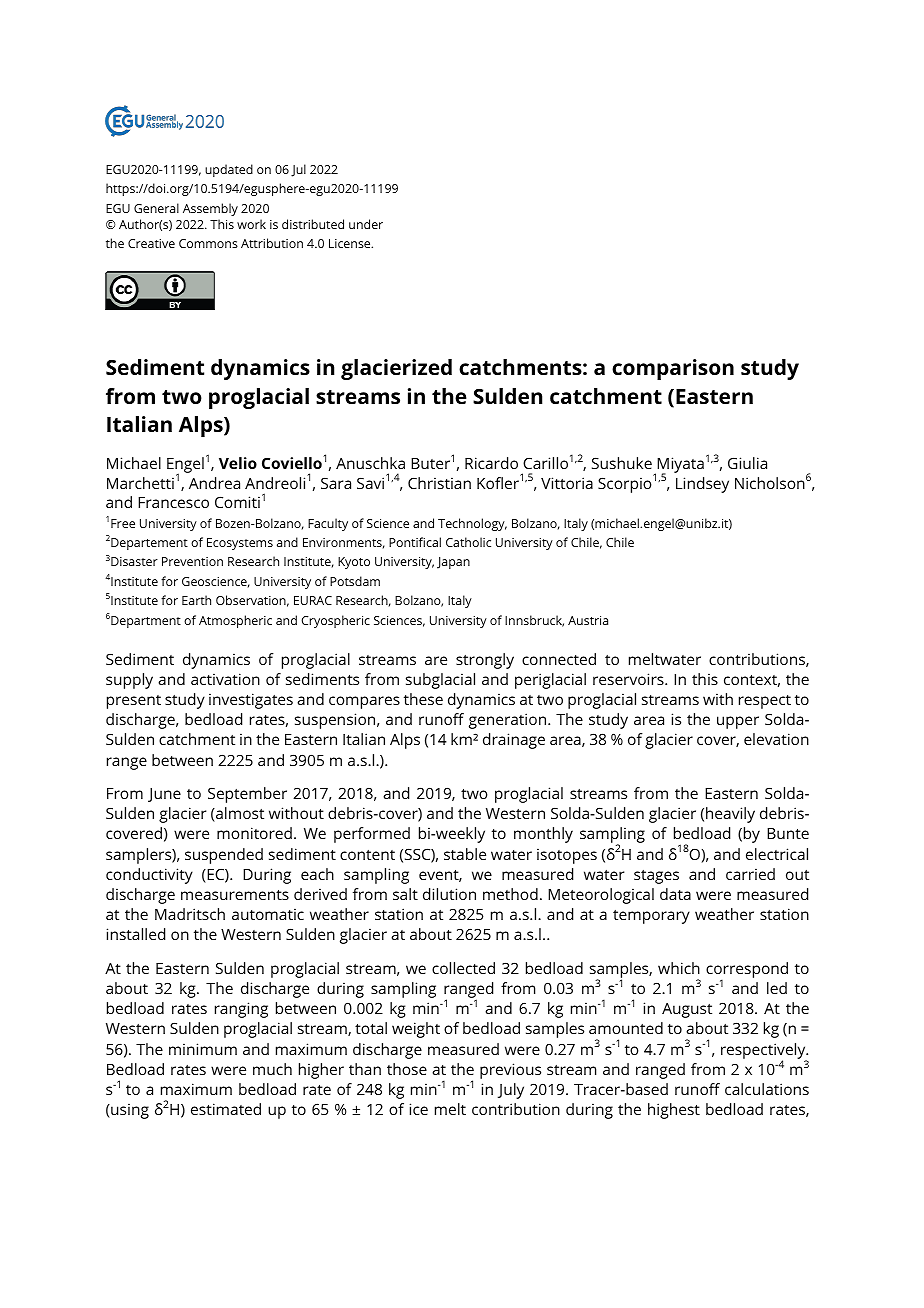  Describe the element at coordinates (210, 209) in the document. I see `Assembly` at that location.
